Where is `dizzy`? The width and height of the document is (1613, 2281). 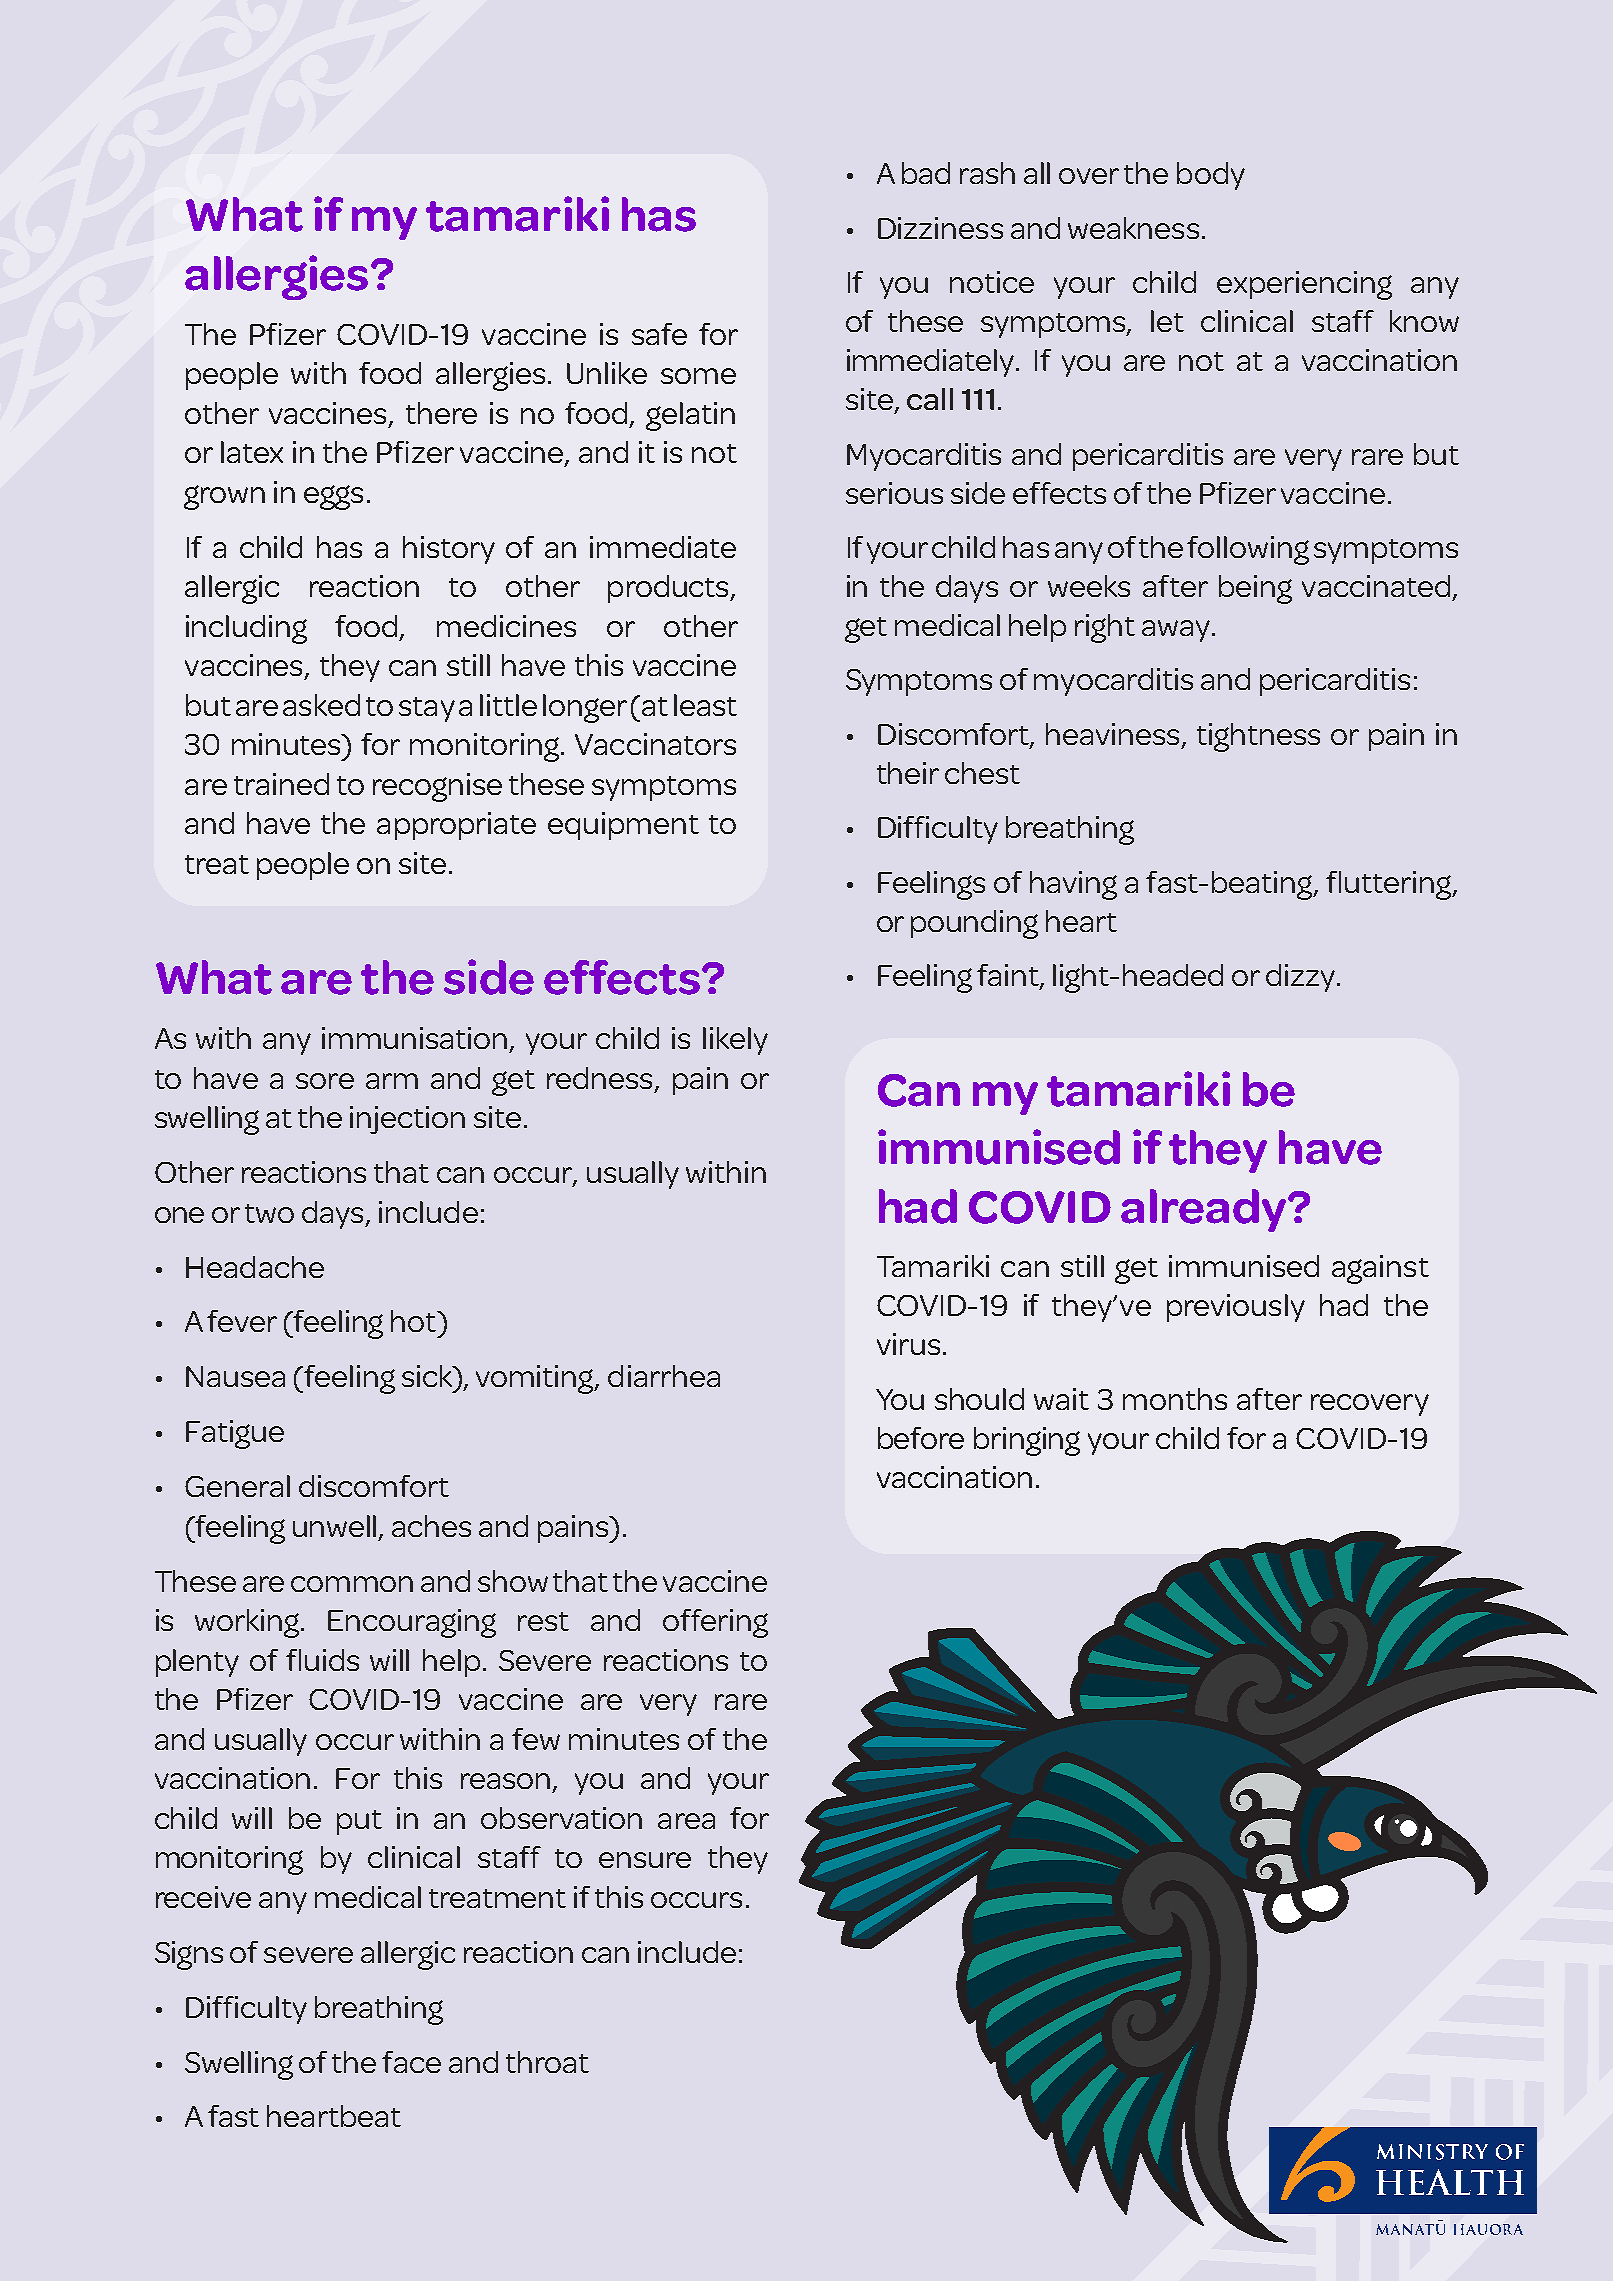 dizzy is located at coordinates (1302, 978).
